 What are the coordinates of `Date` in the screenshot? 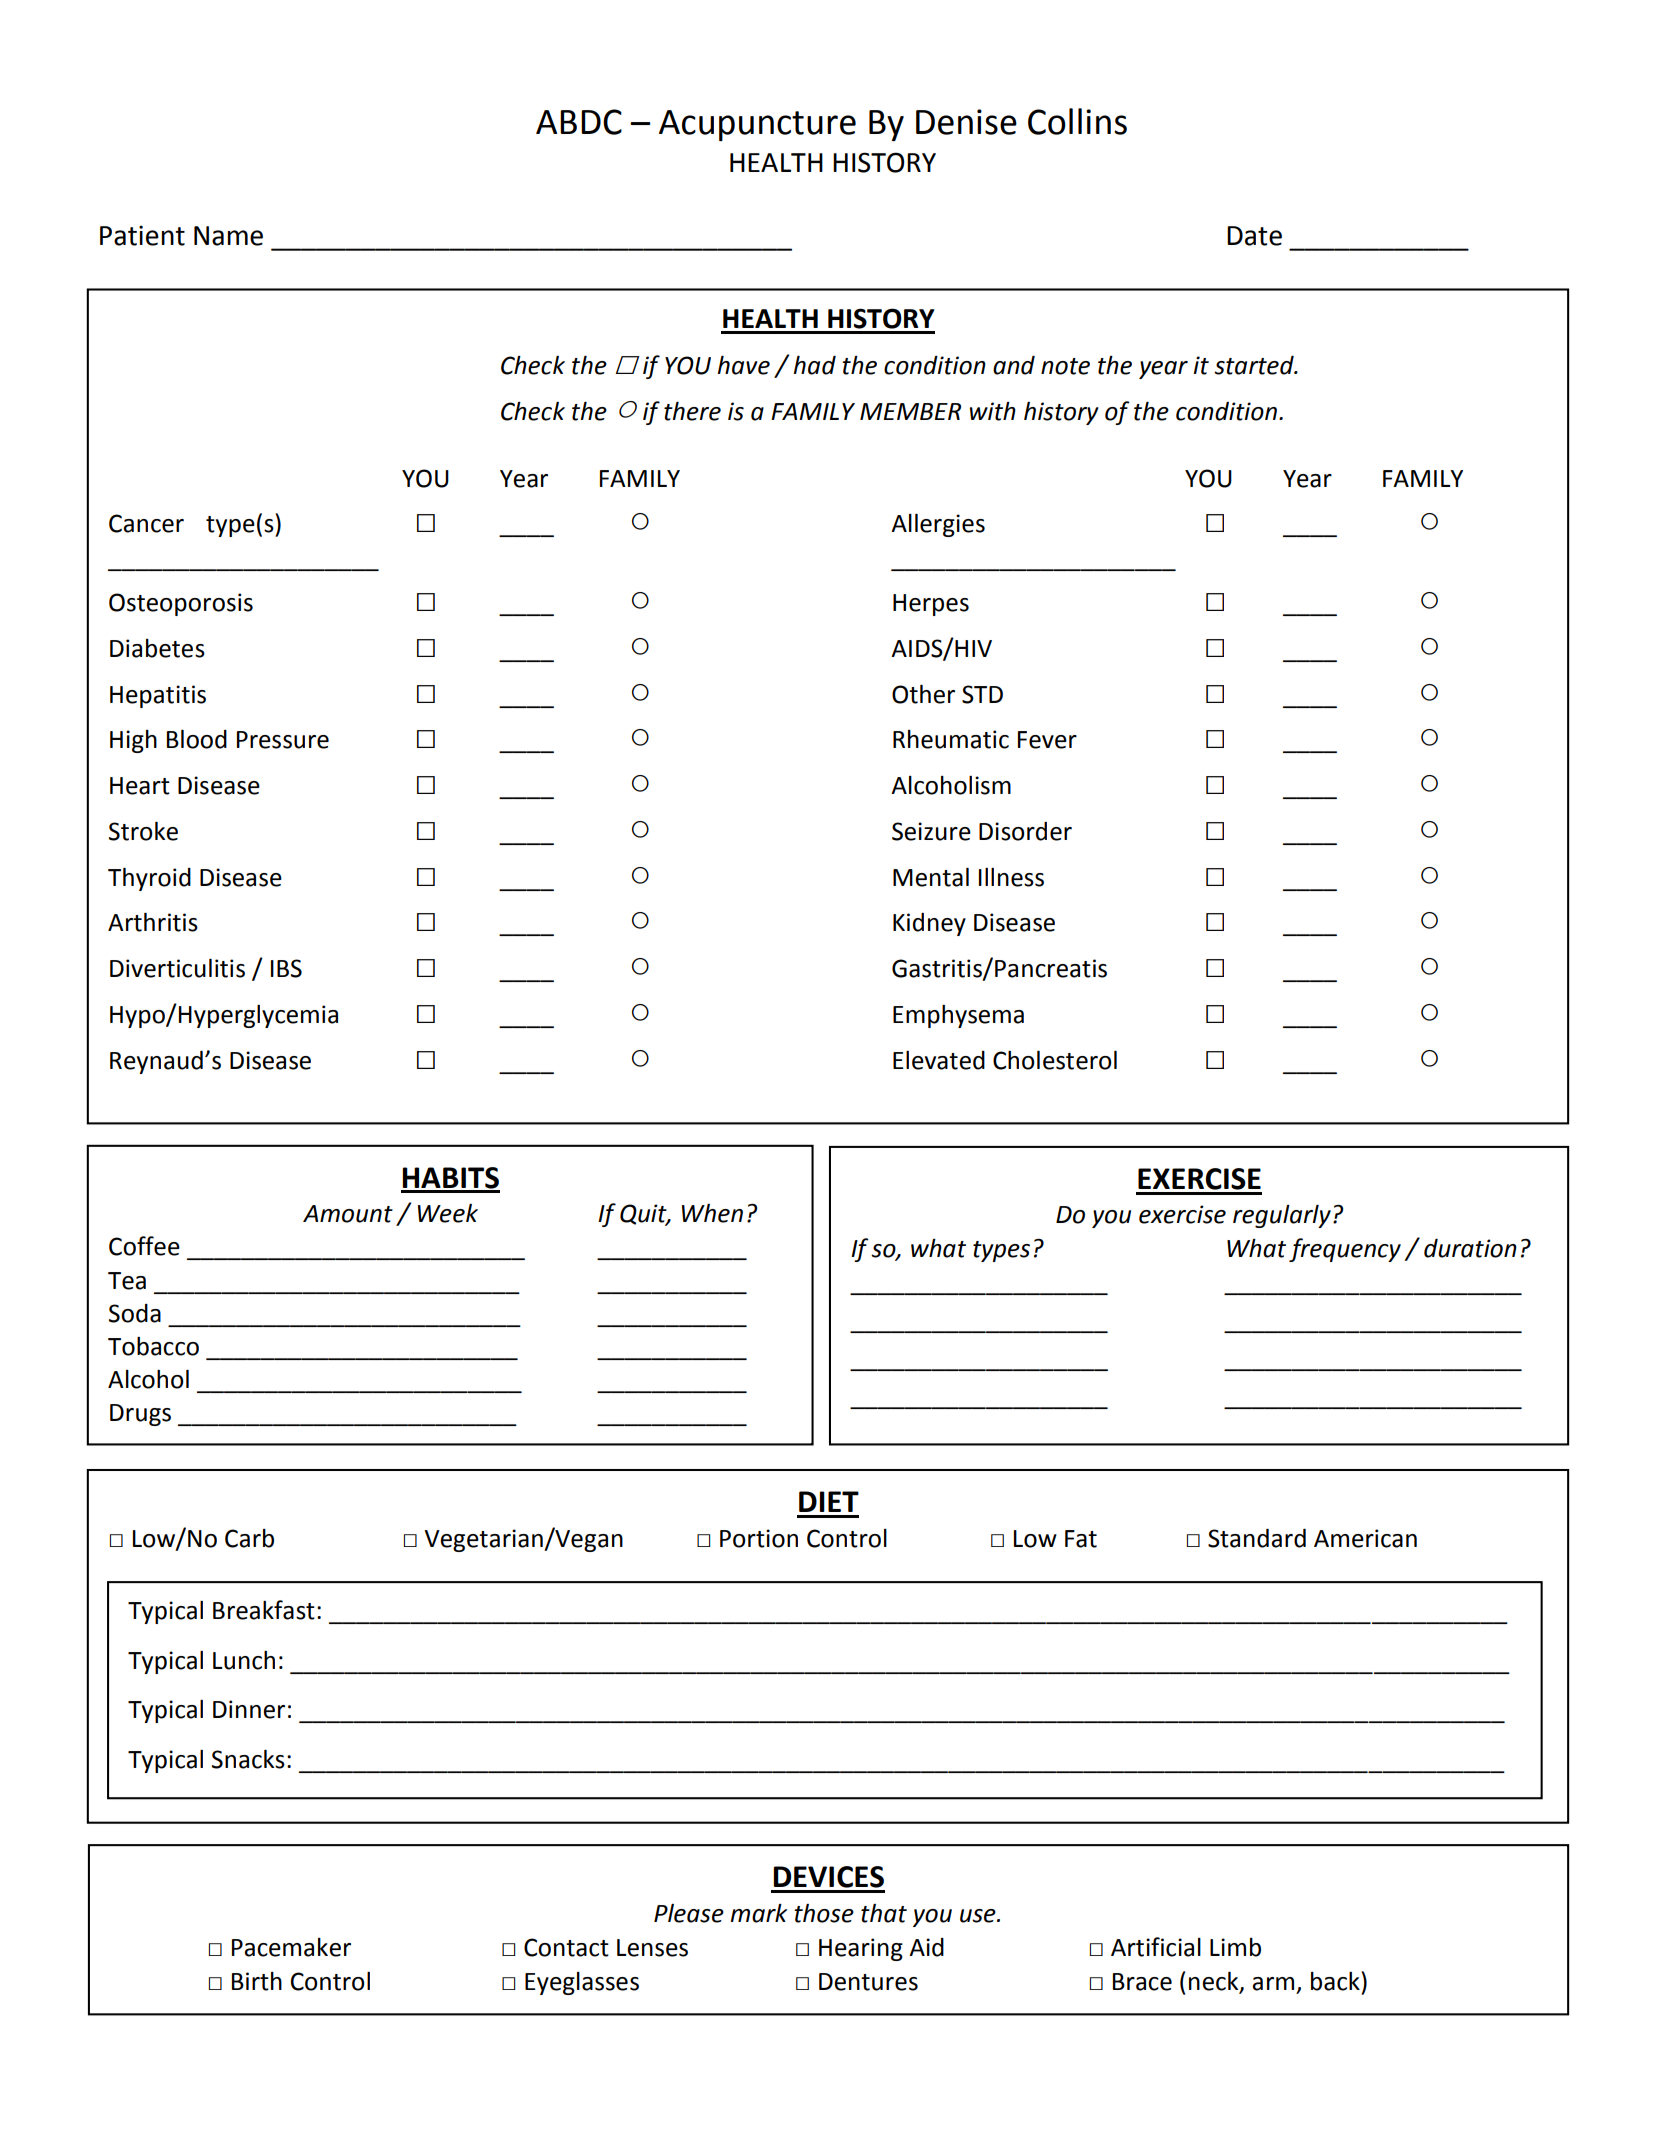 It's located at (1254, 236).
